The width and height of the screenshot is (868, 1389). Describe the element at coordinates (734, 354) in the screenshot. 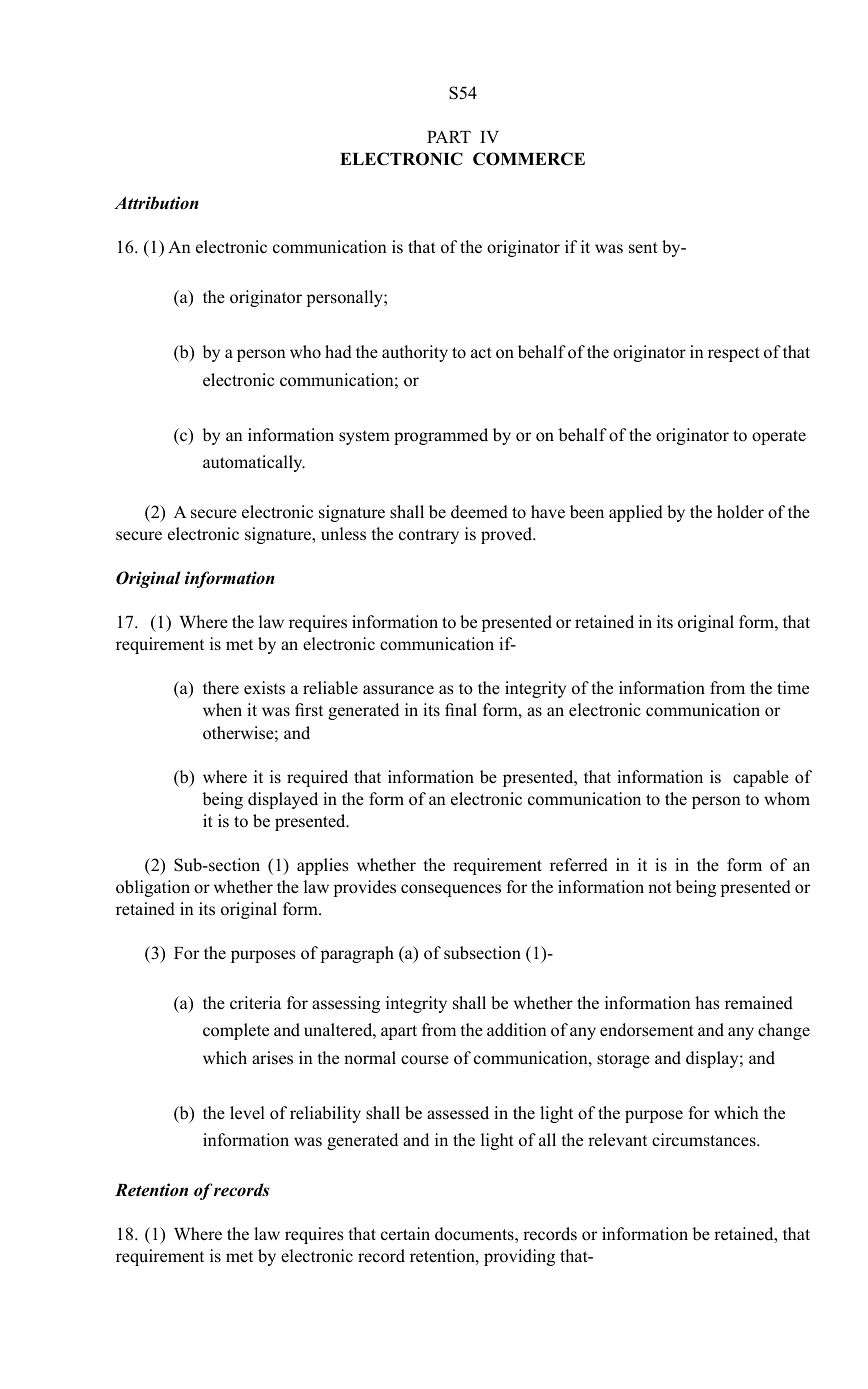

I see `respect` at that location.
